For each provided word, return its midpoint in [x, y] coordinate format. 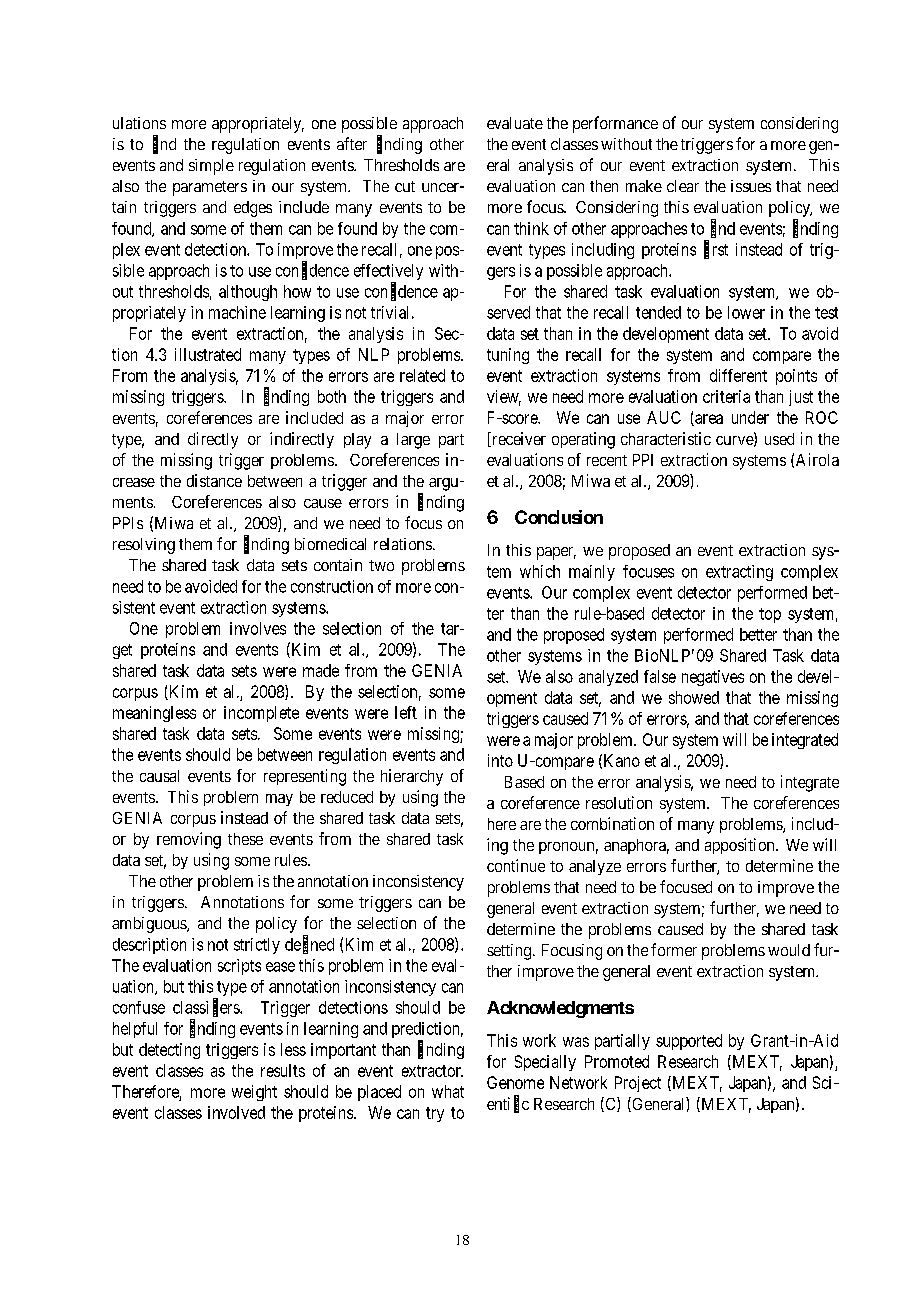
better [758, 634]
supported [689, 1042]
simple [211, 167]
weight [254, 1093]
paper [556, 553]
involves [258, 628]
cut [405, 186]
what [448, 1091]
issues [751, 186]
